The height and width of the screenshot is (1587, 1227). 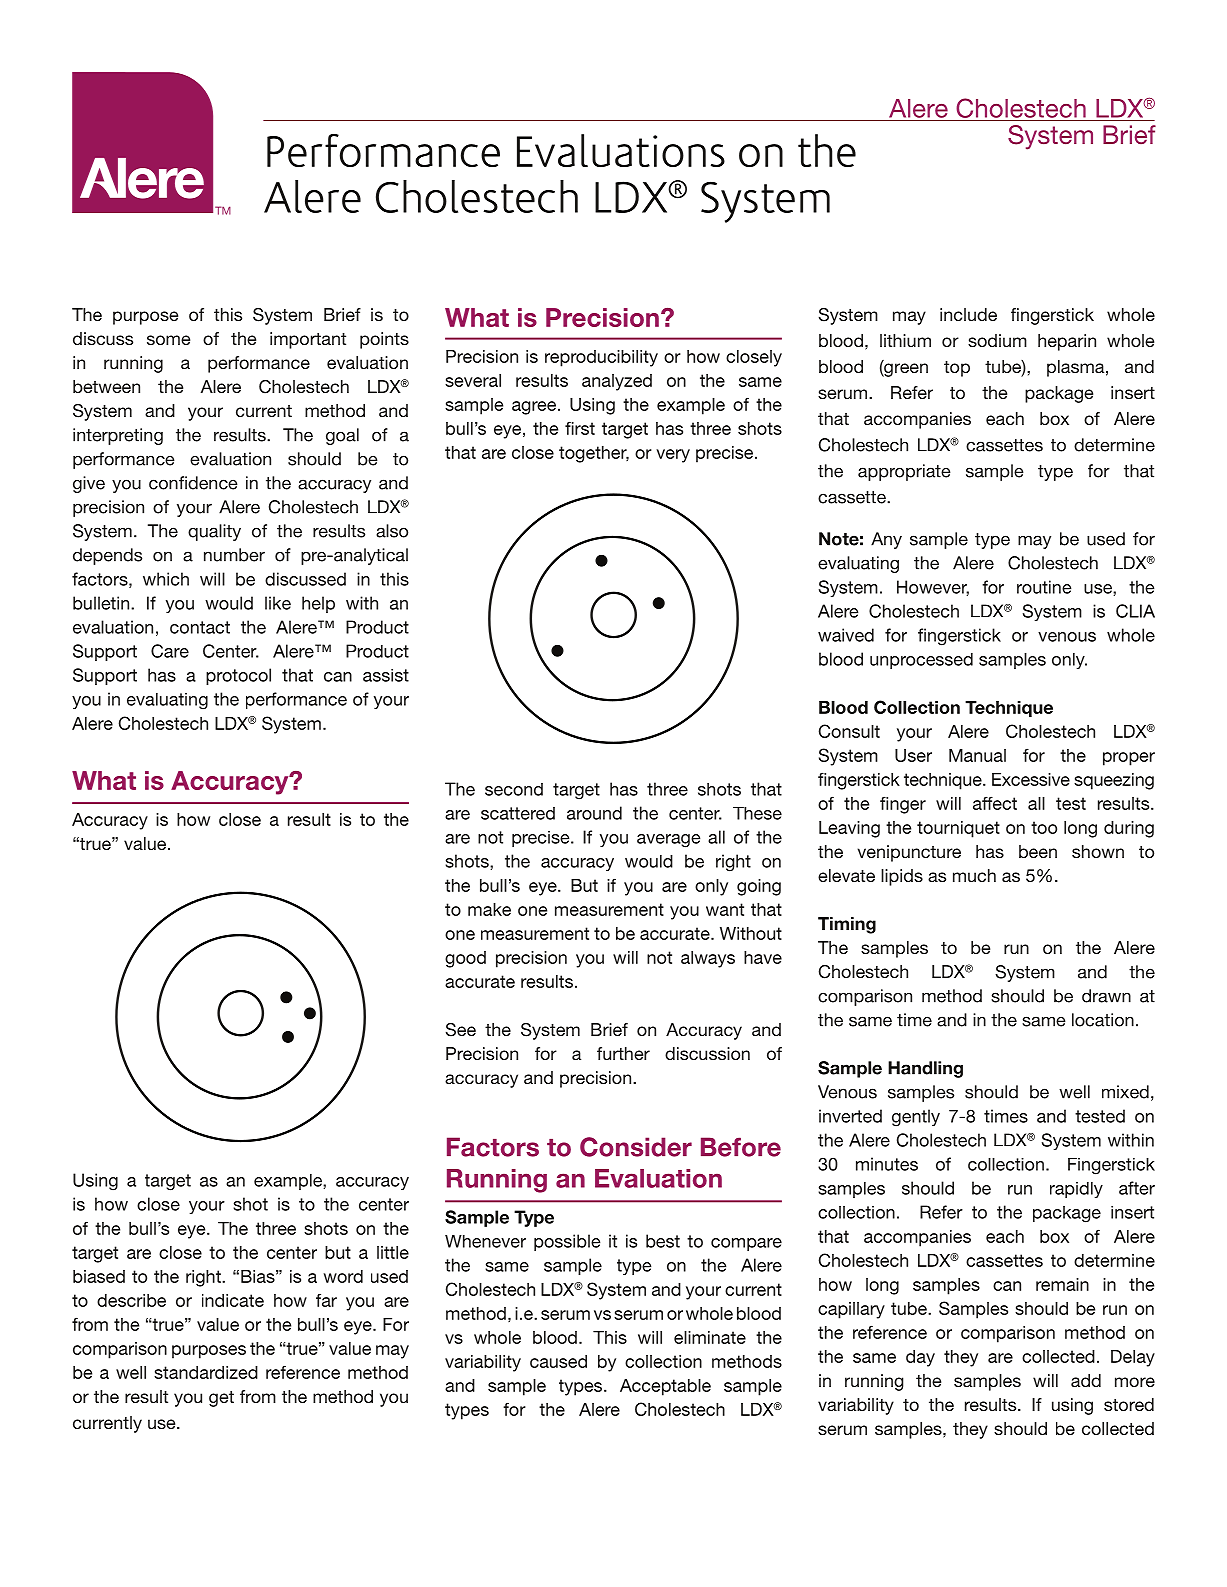 What do you see at coordinates (238, 676) in the screenshot?
I see `protocol` at bounding box center [238, 676].
